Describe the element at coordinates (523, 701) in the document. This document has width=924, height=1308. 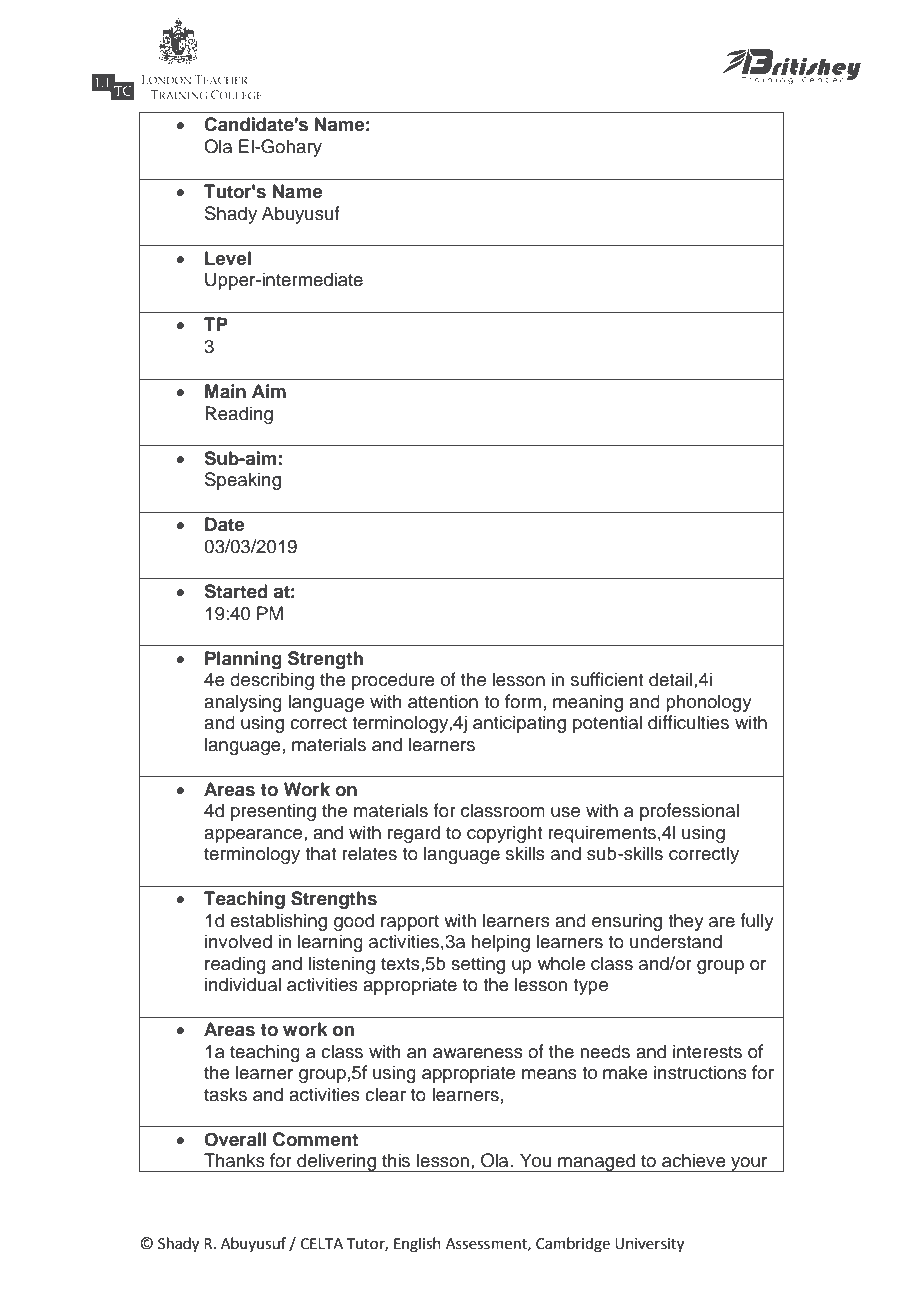
I see `form` at that location.
